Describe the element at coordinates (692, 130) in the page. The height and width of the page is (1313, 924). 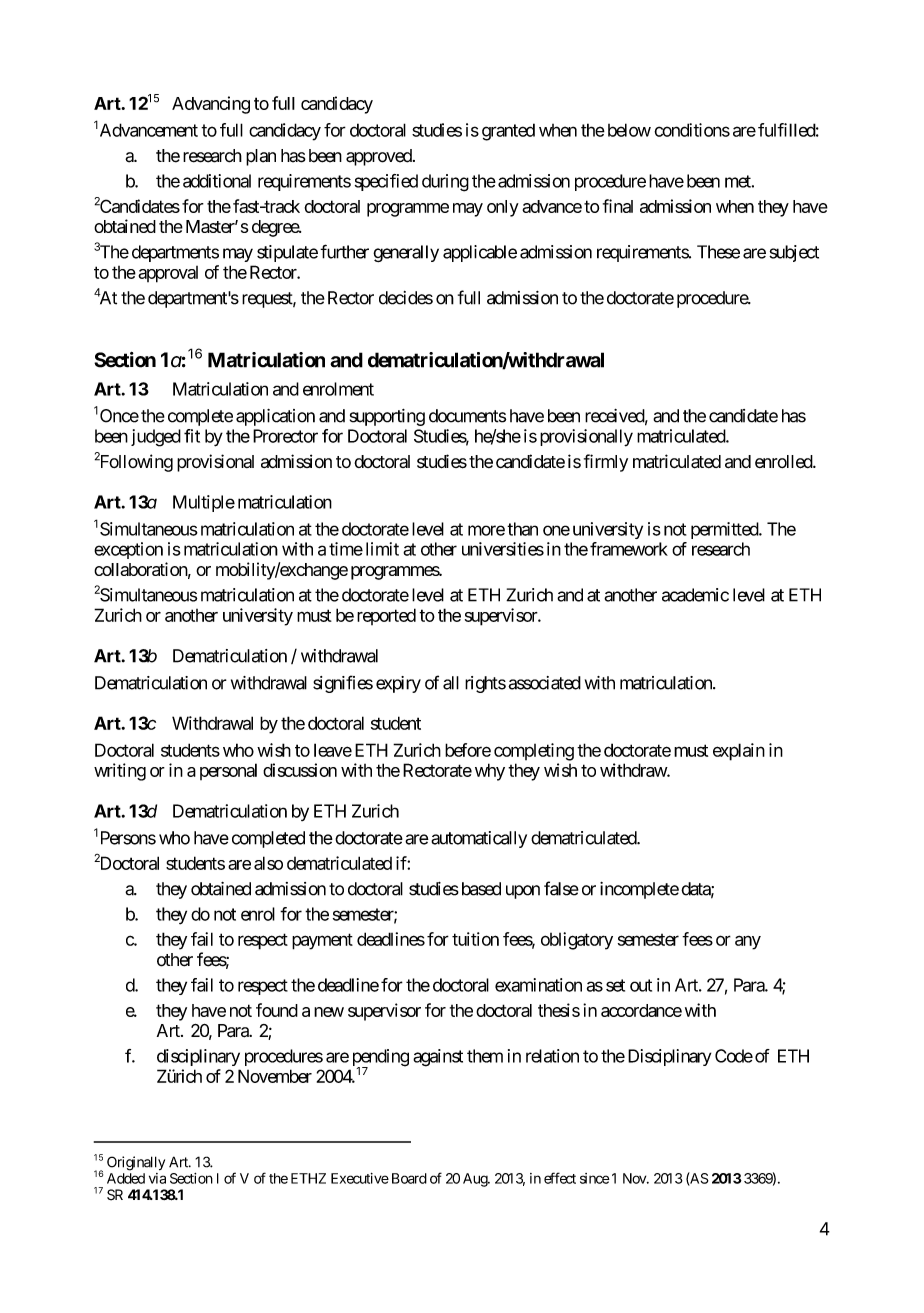
I see `conditions` at that location.
